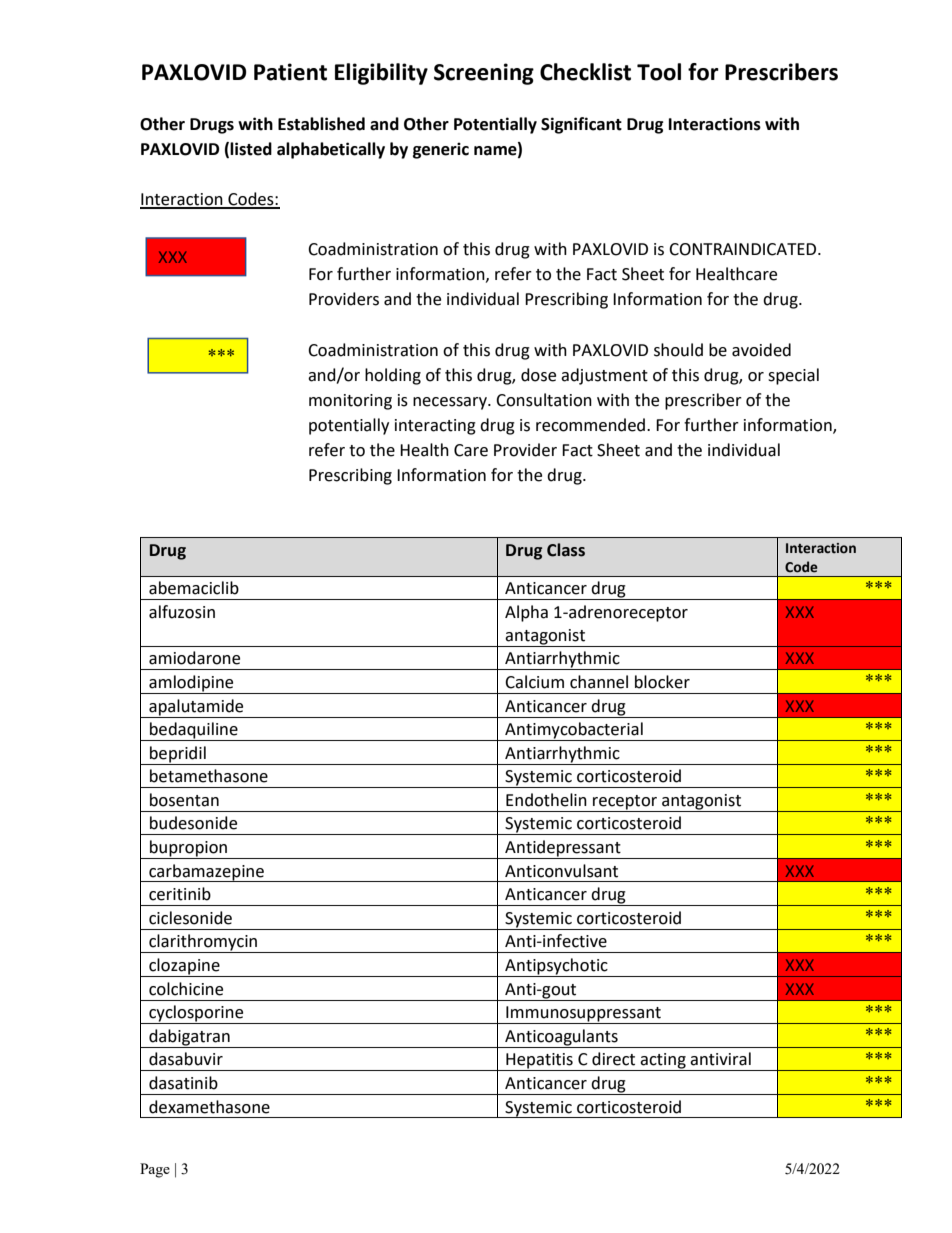 This screenshot has height=1233, width=952. What do you see at coordinates (793, 376) in the screenshot?
I see `special` at bounding box center [793, 376].
